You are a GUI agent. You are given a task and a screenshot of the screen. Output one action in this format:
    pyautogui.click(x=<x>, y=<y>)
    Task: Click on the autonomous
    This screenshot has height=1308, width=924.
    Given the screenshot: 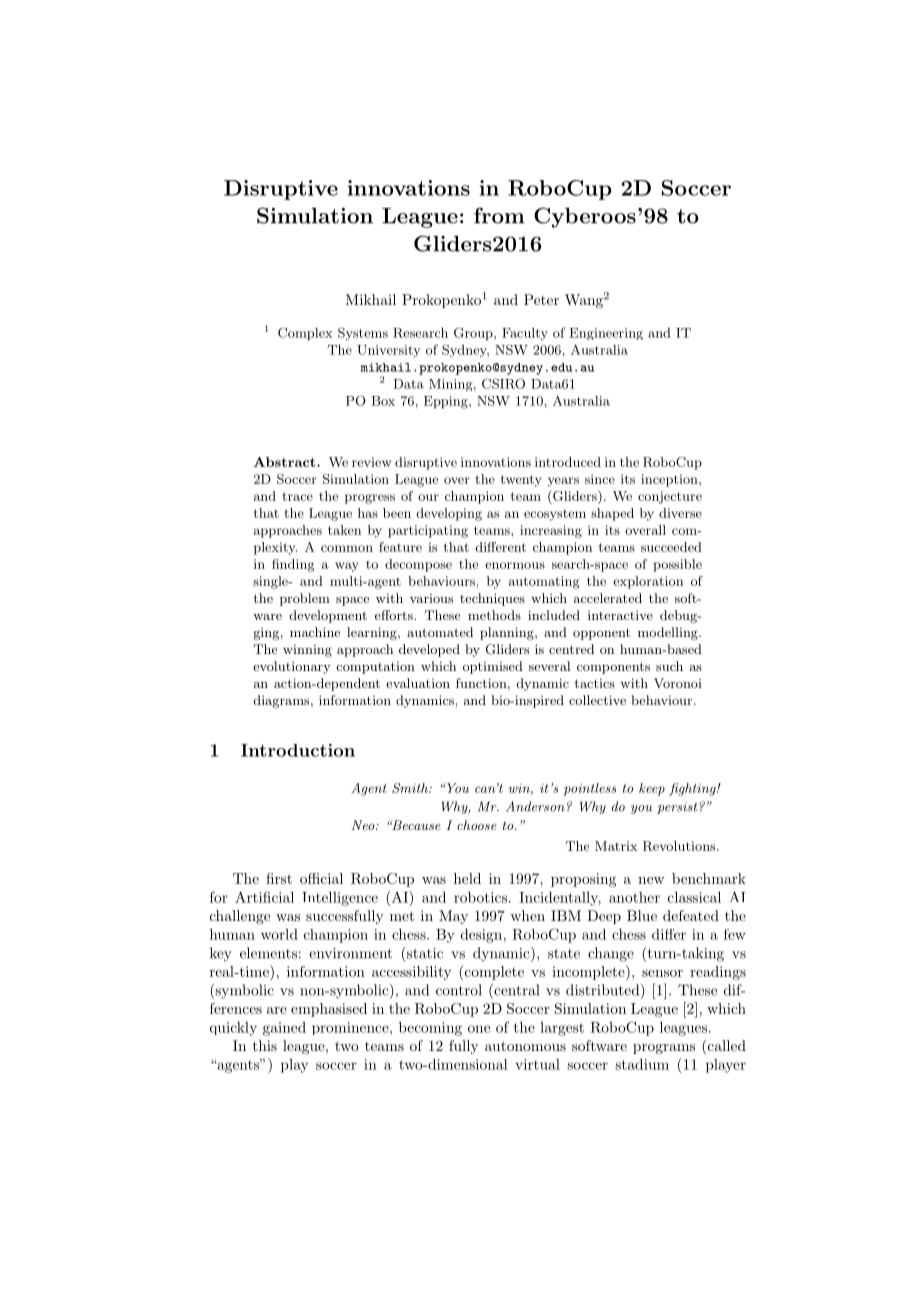 What is the action you would take?
    pyautogui.click(x=525, y=1046)
